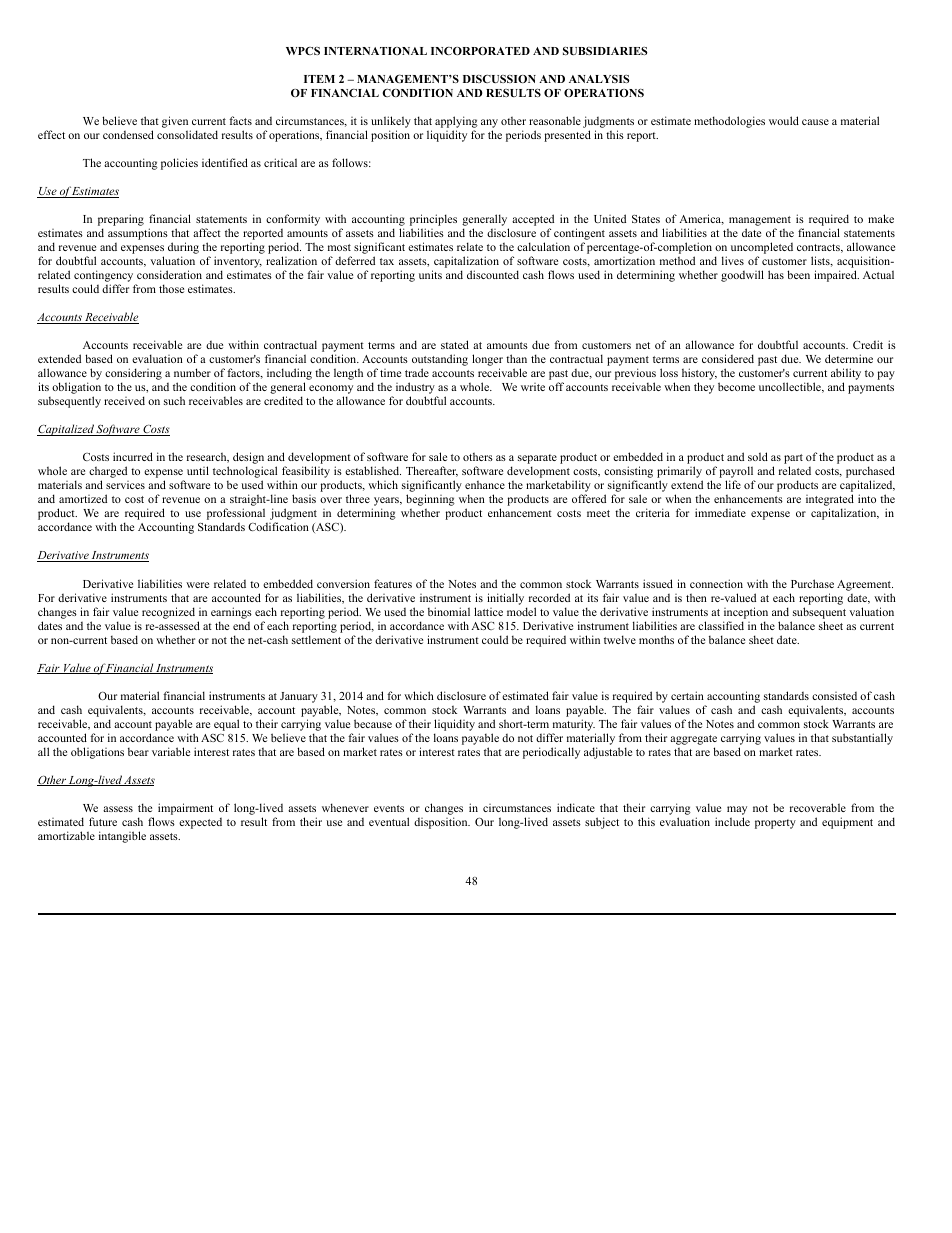 The height and width of the screenshot is (1233, 952). I want to click on services, so click(125, 485).
